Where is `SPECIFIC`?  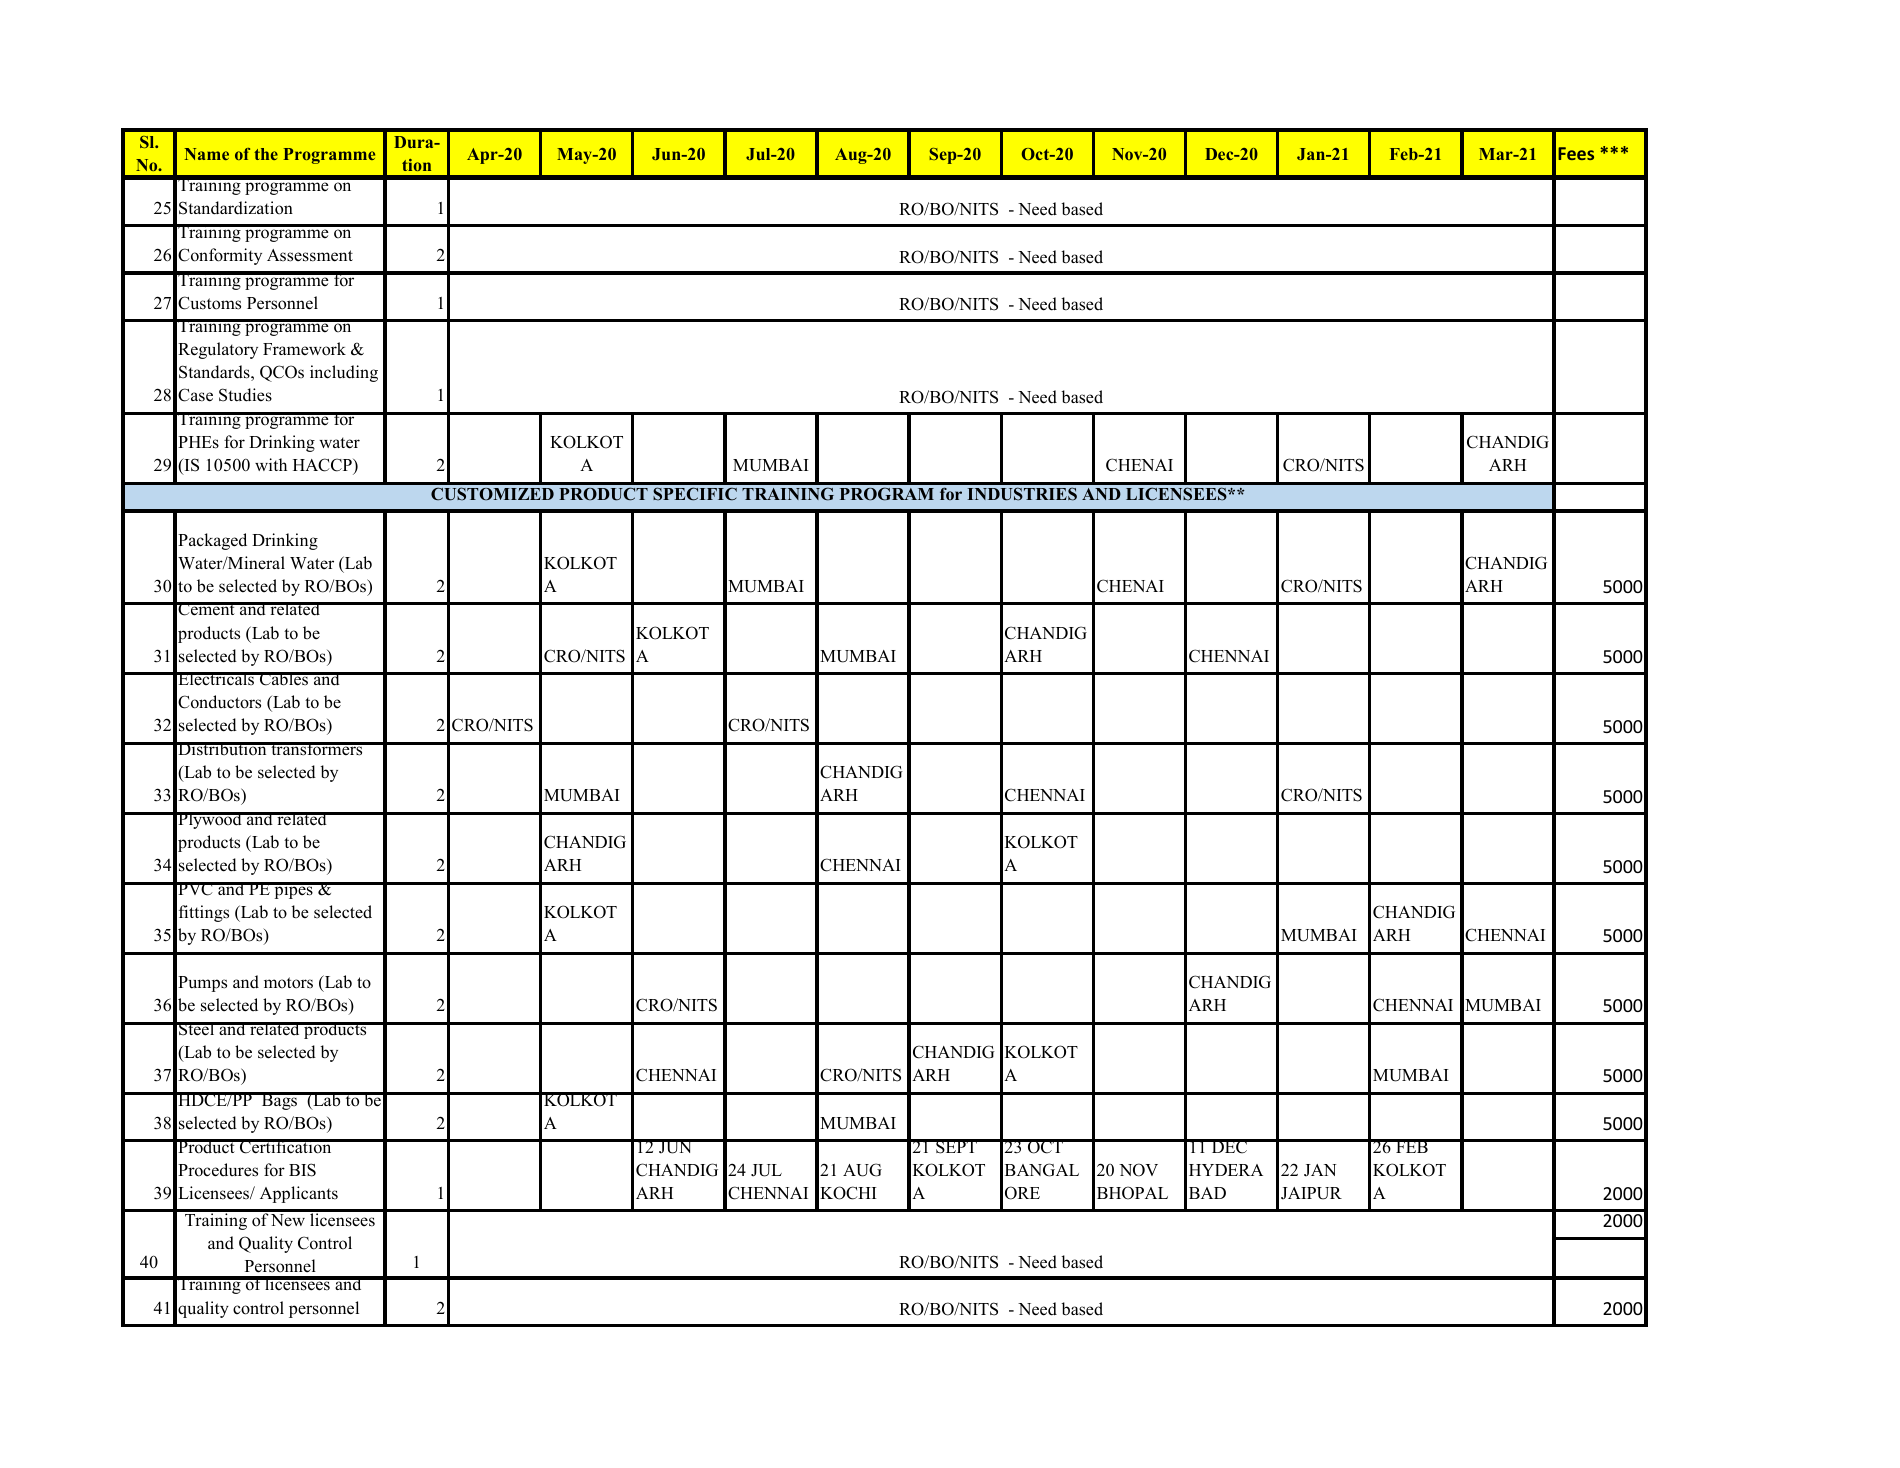 SPECIFIC is located at coordinates (695, 494).
